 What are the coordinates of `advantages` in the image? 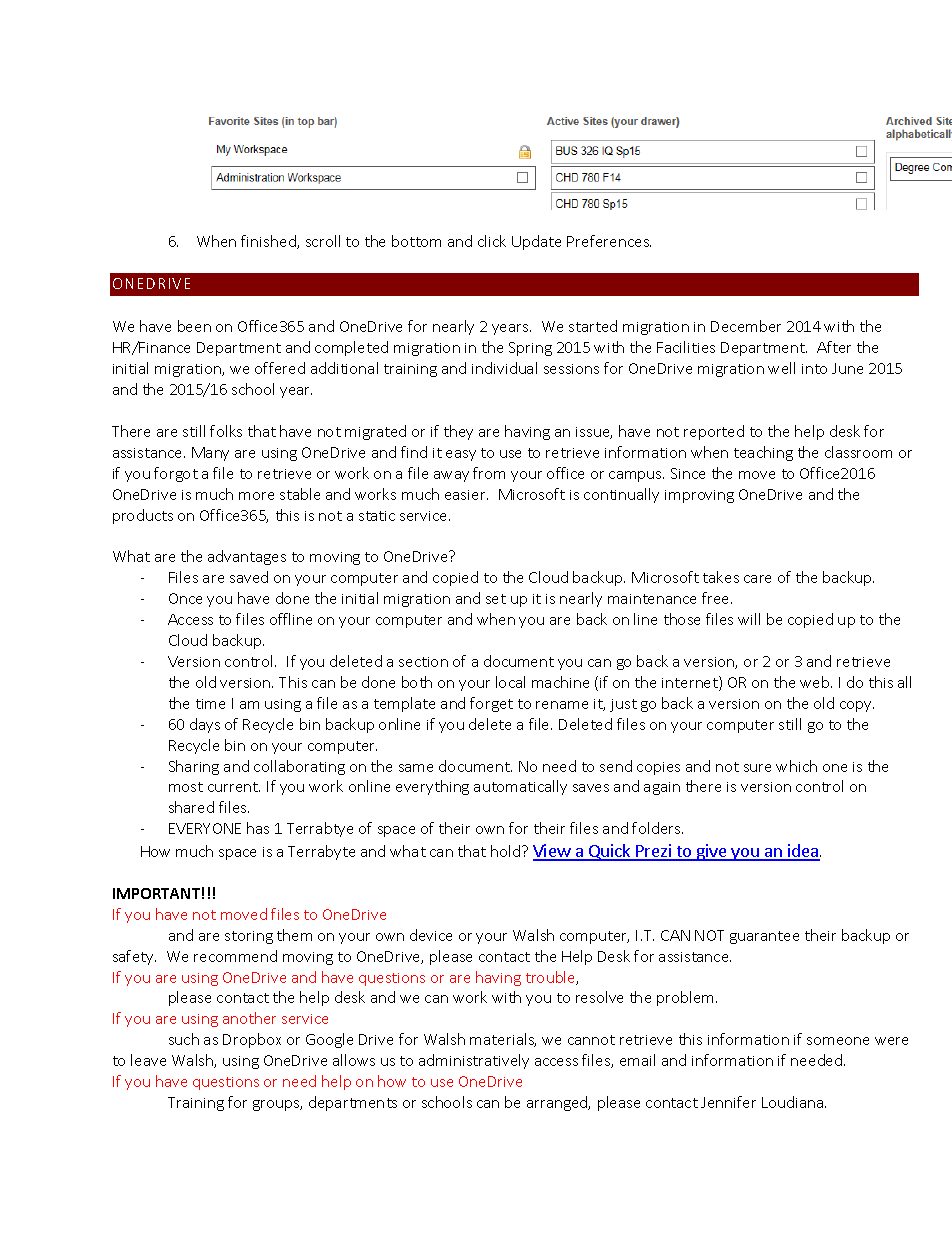 It's located at (247, 557).
